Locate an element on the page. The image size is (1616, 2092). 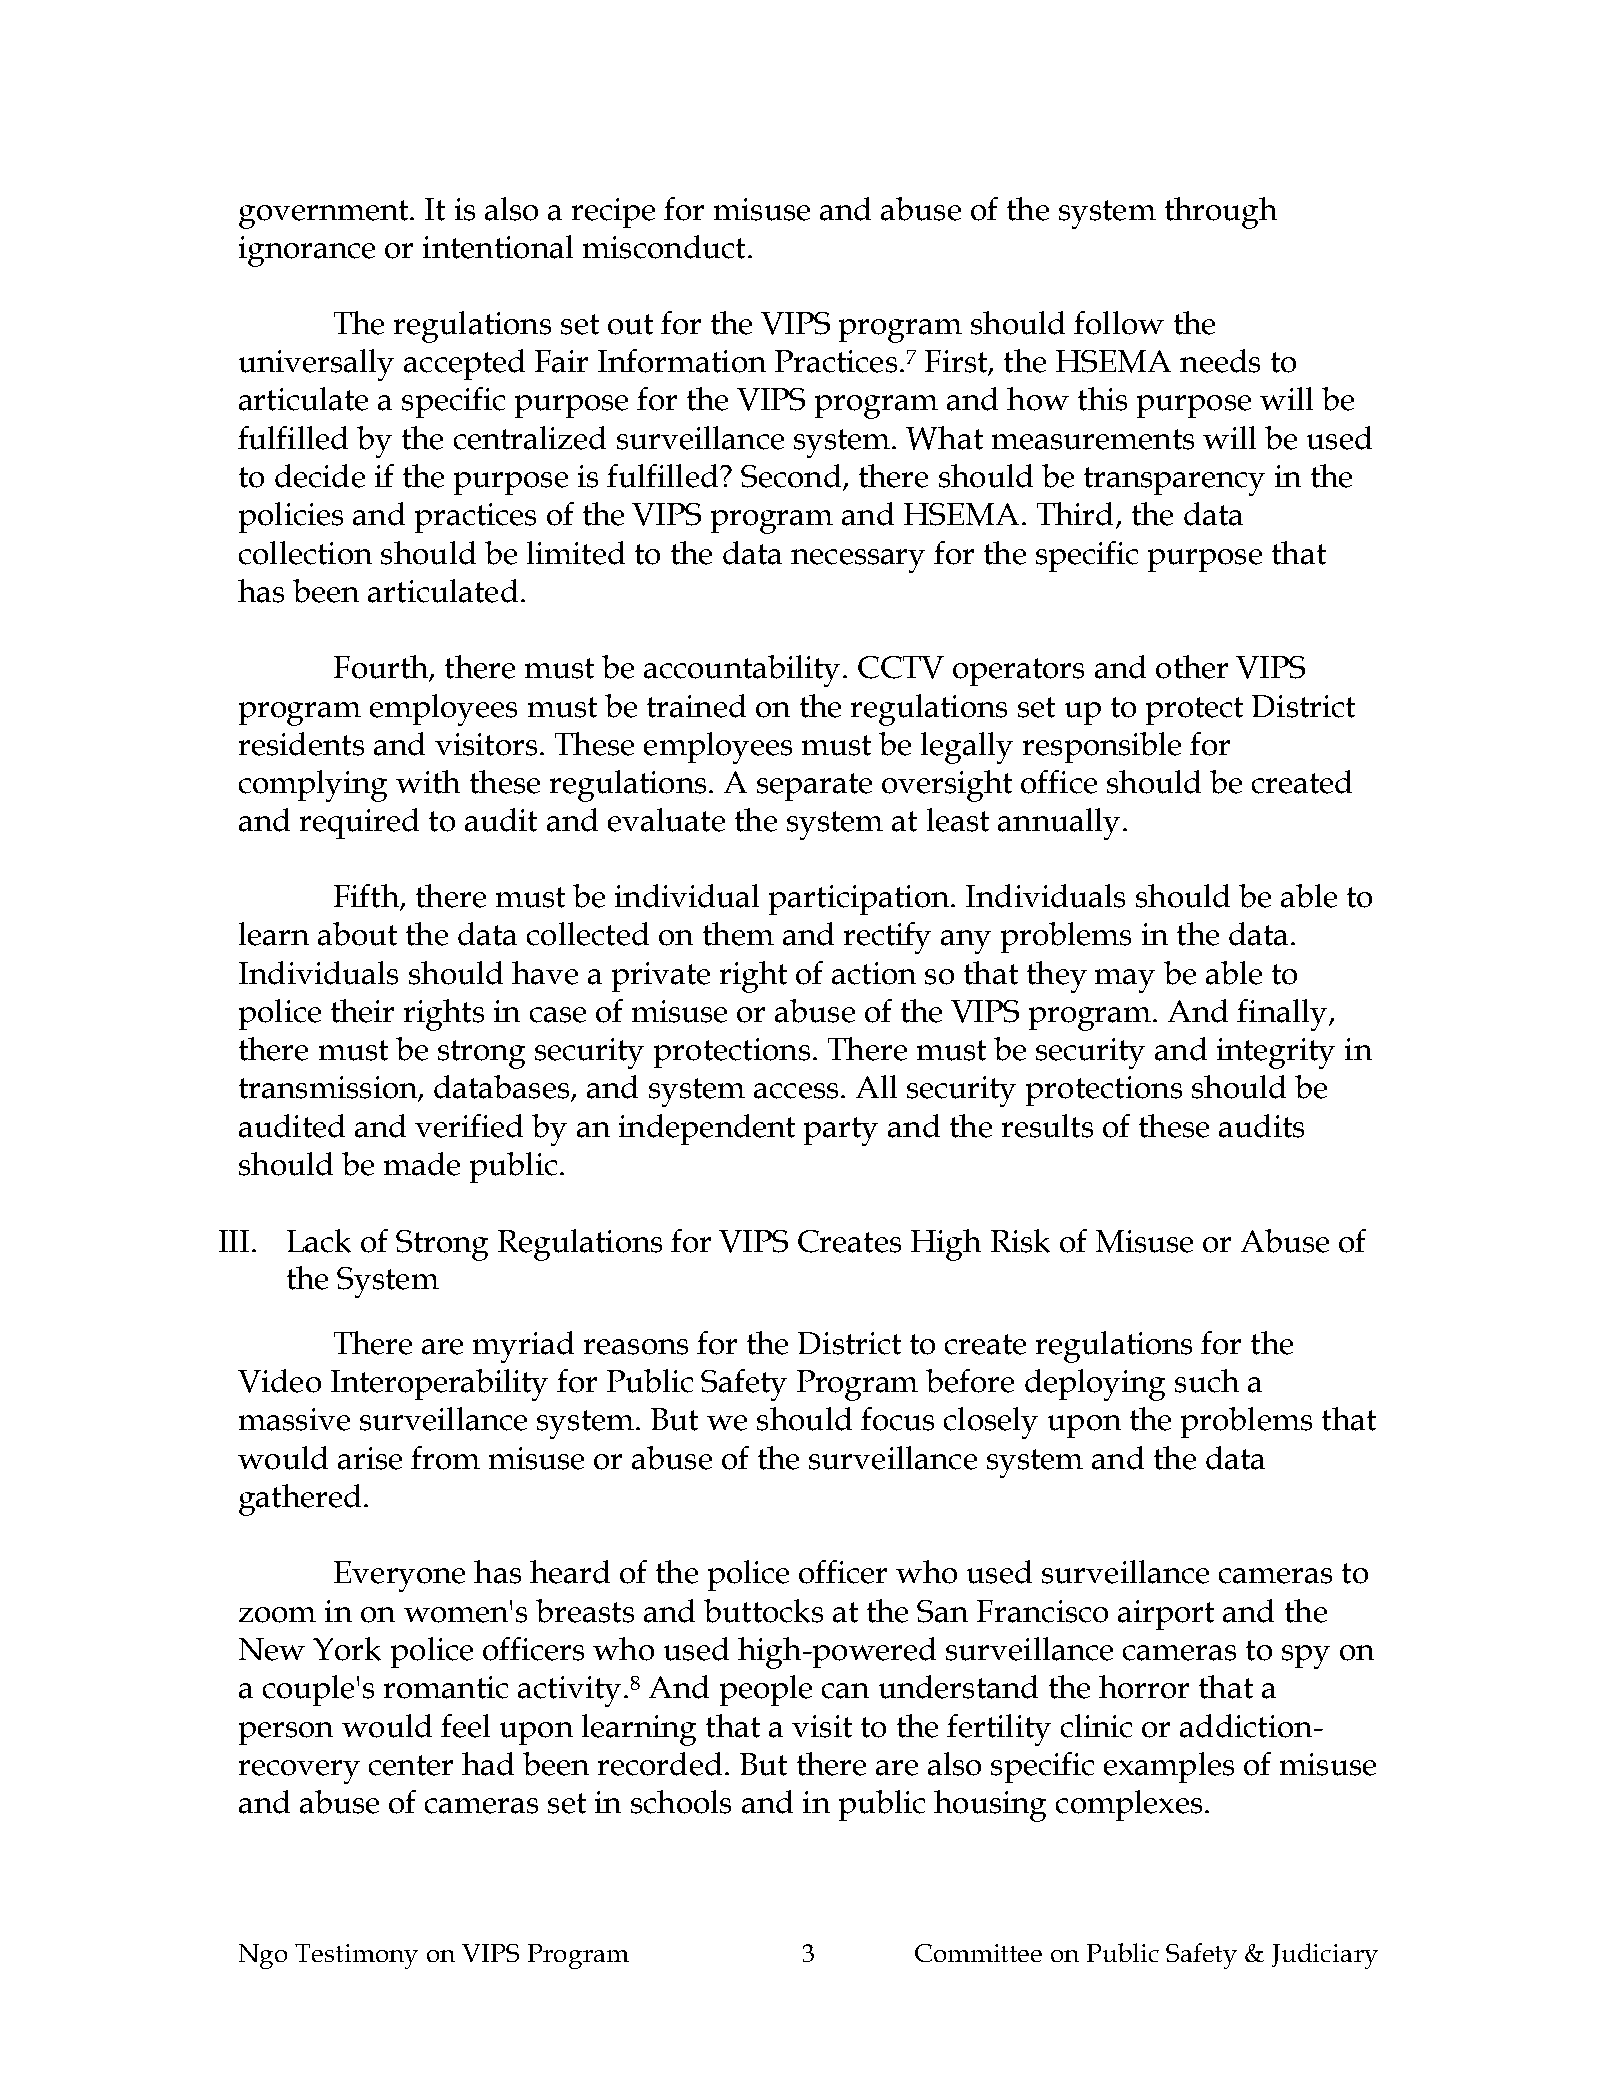
buttocks is located at coordinates (763, 1611).
